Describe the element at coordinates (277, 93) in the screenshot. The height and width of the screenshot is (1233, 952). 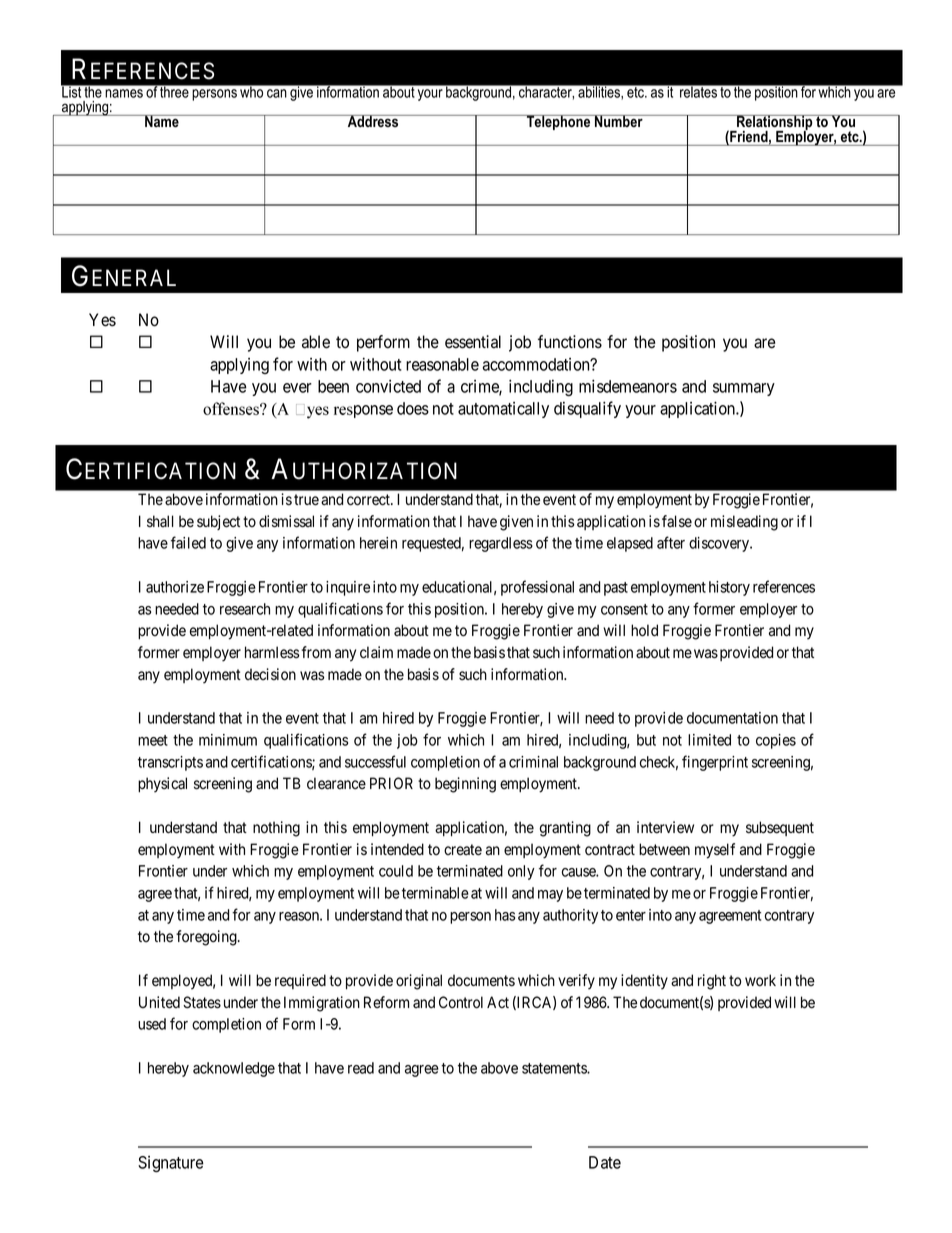
I see `can` at that location.
